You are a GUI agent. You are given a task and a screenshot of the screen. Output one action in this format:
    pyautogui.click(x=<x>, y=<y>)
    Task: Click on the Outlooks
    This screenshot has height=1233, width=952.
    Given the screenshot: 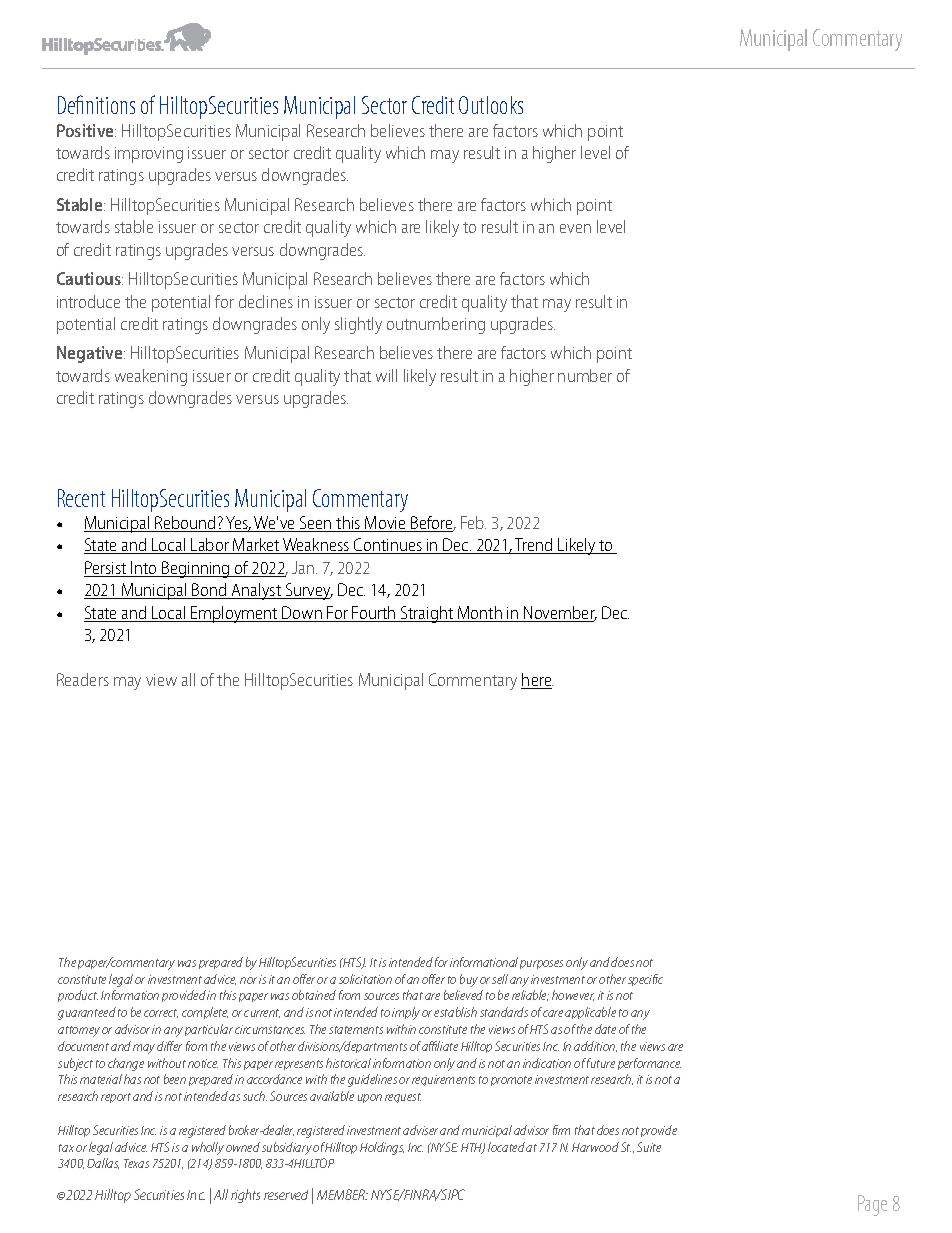 What is the action you would take?
    pyautogui.click(x=491, y=105)
